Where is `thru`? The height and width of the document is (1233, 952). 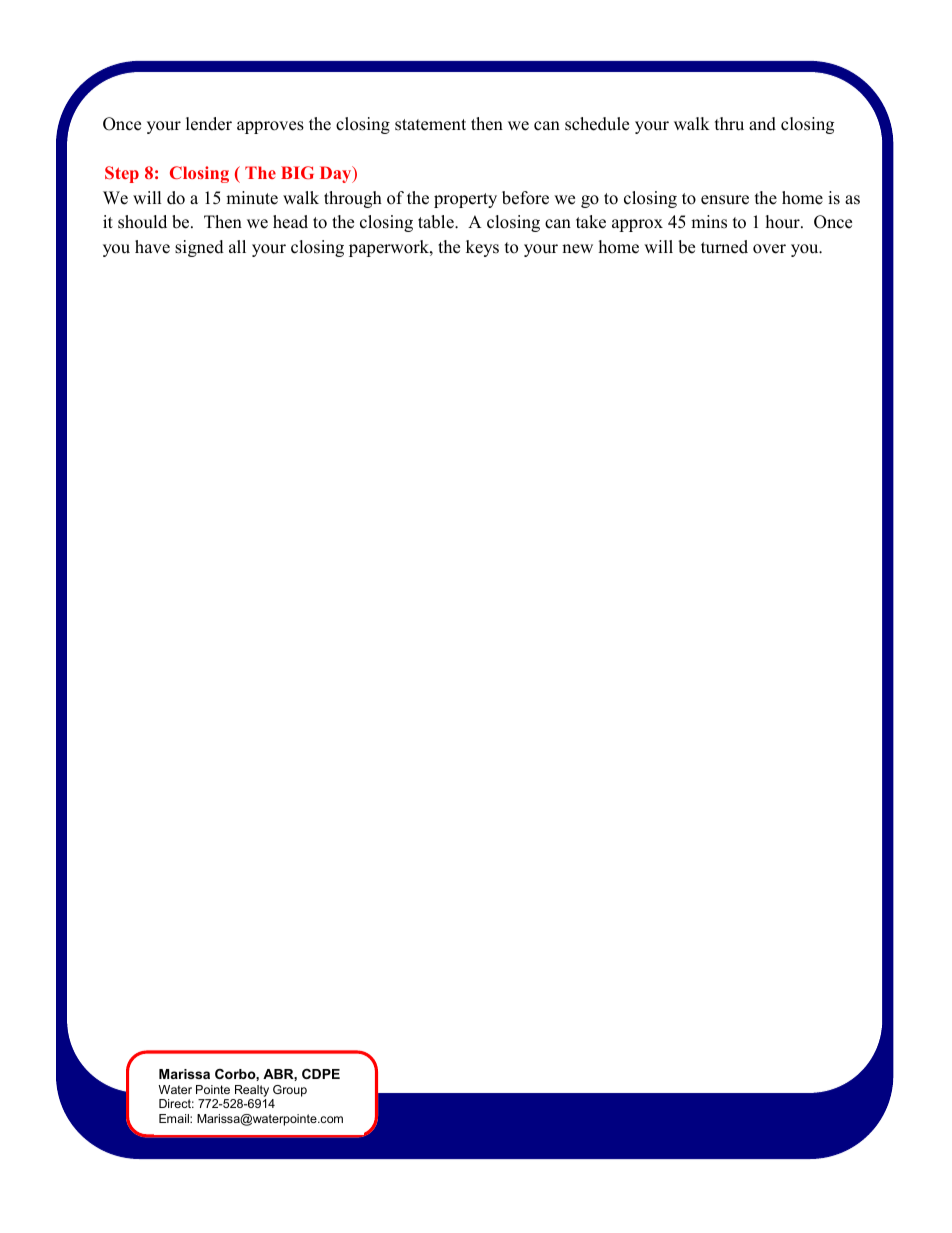 thru is located at coordinates (729, 124).
